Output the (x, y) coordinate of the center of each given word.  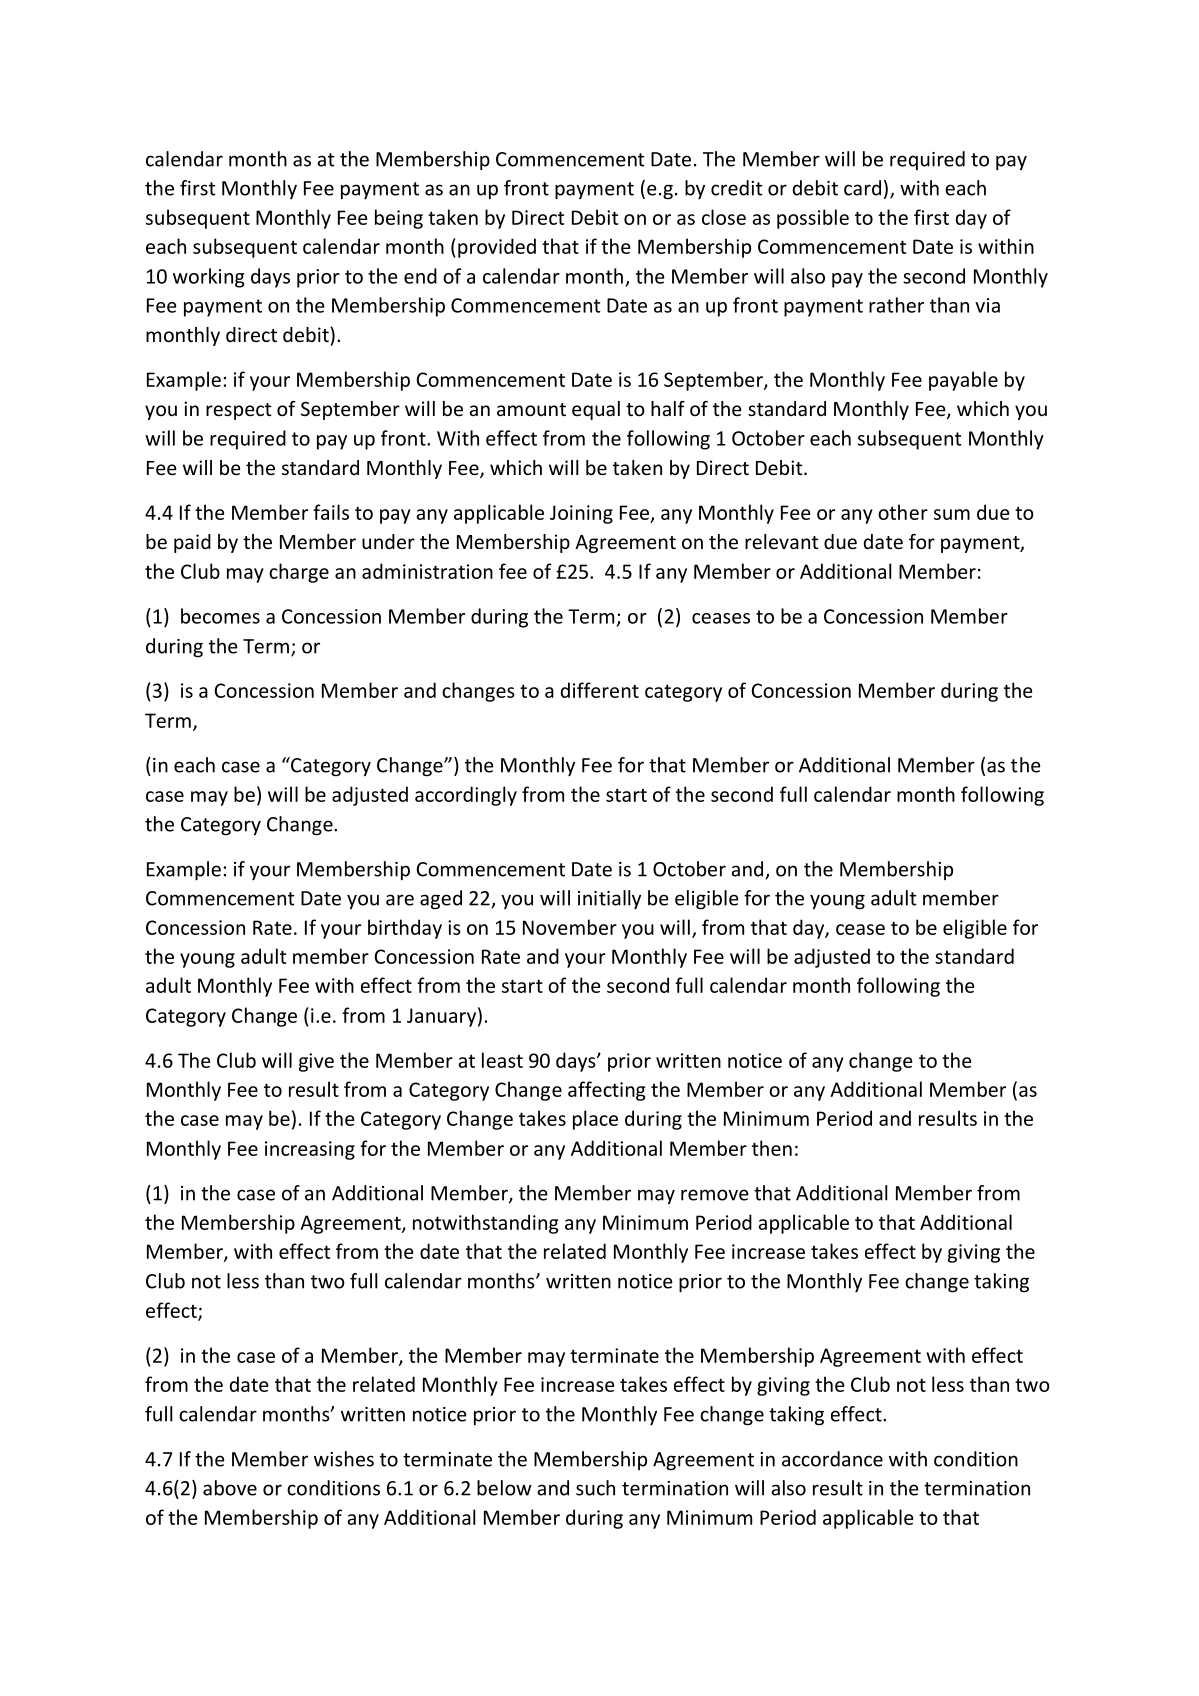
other (903, 512)
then (772, 1148)
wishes (344, 1459)
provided (497, 248)
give (316, 1062)
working (209, 278)
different (600, 690)
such (595, 1488)
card (862, 188)
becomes (220, 616)
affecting (607, 1091)
